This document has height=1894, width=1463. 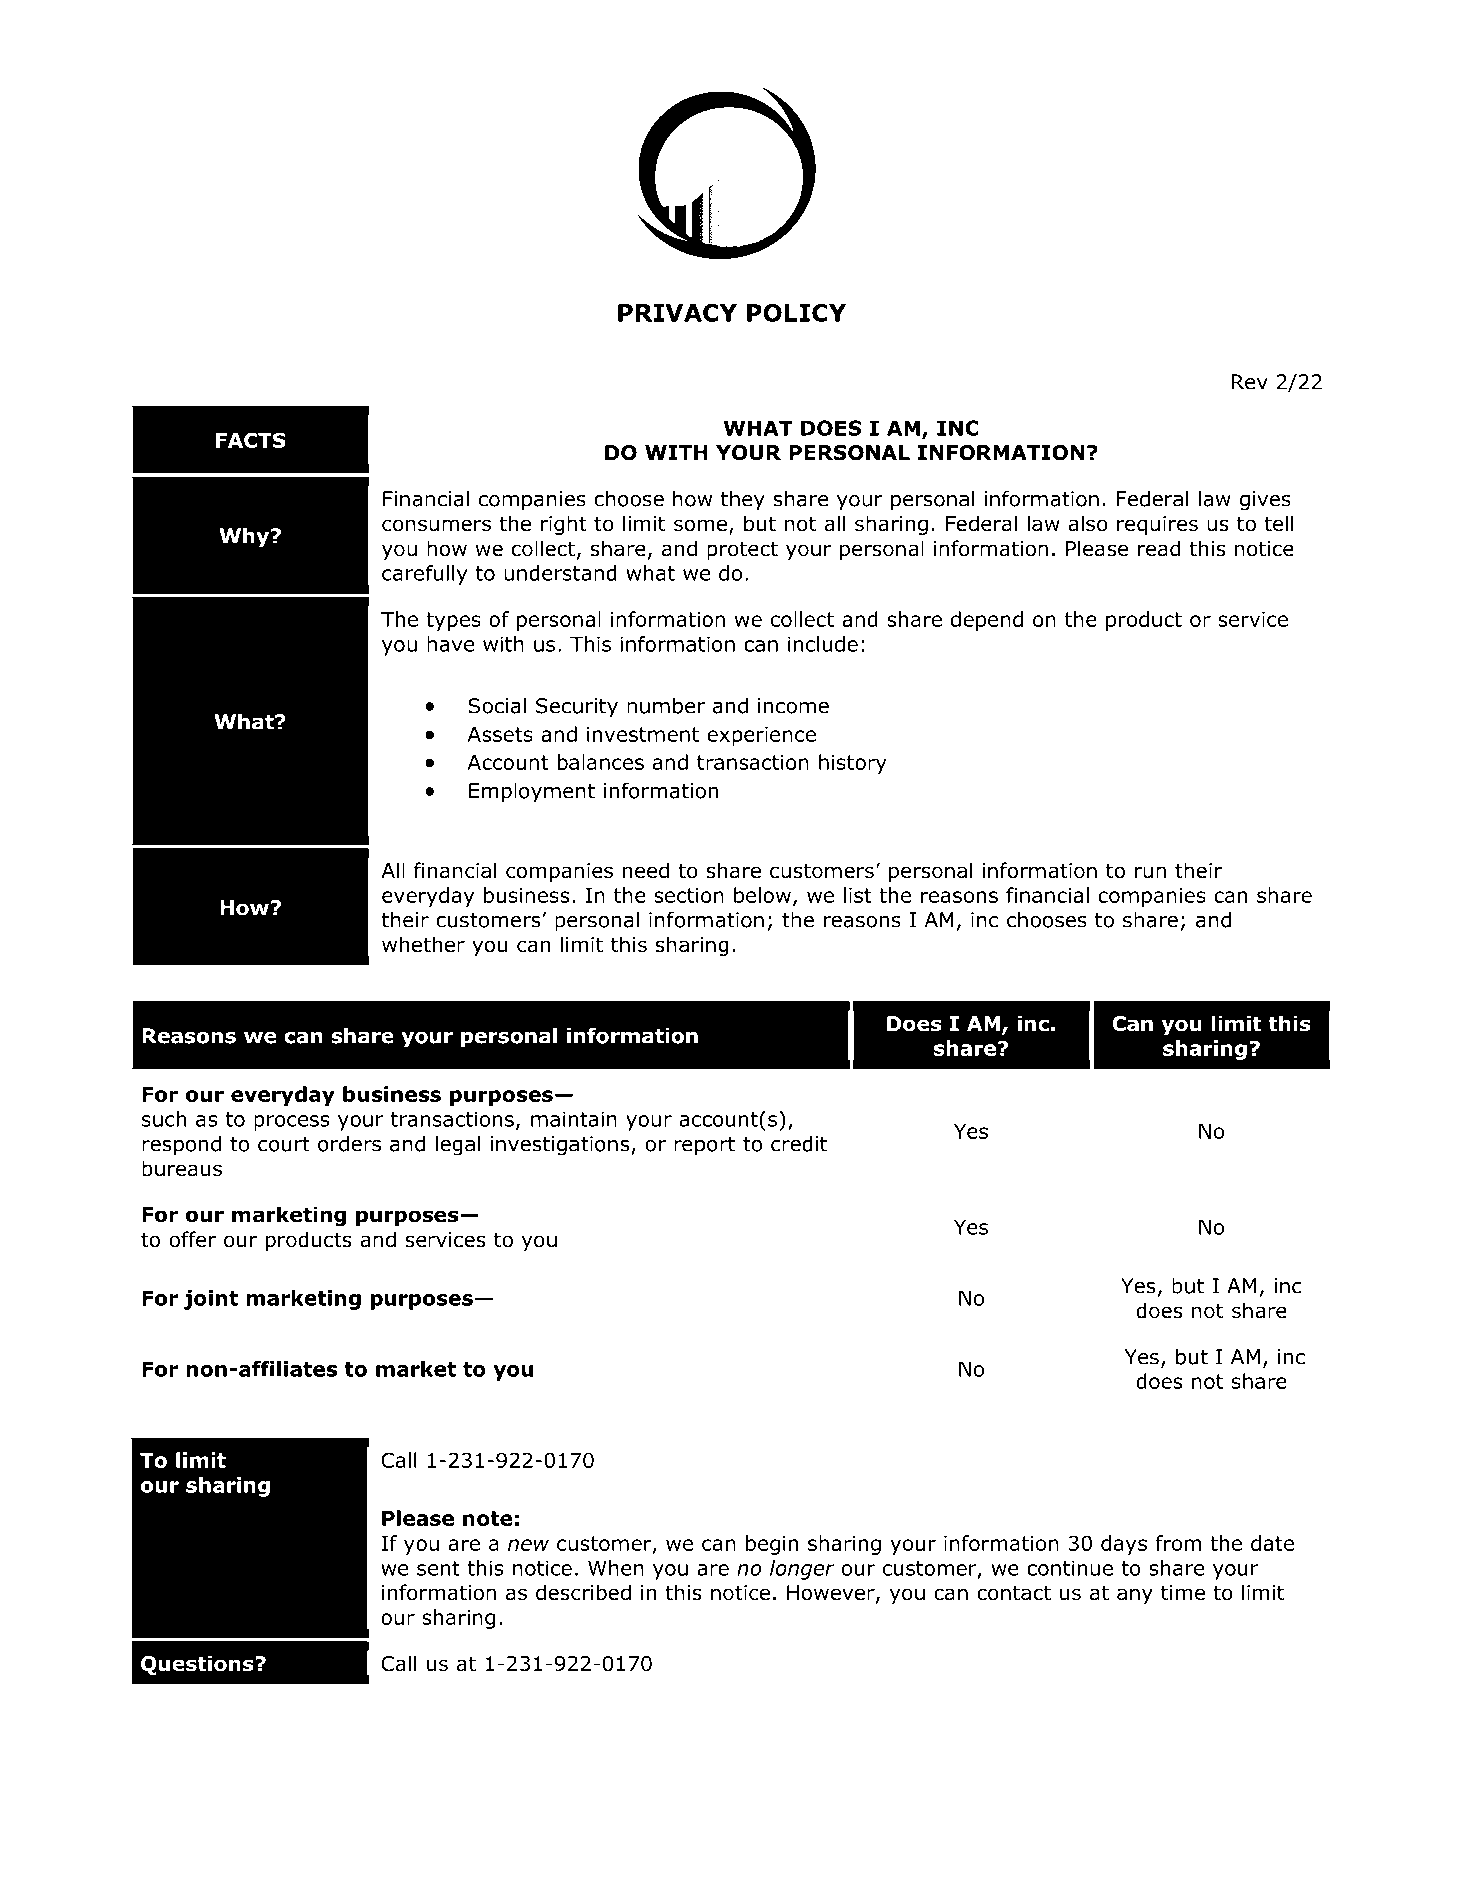 What do you see at coordinates (802, 1570) in the document?
I see `longer` at bounding box center [802, 1570].
